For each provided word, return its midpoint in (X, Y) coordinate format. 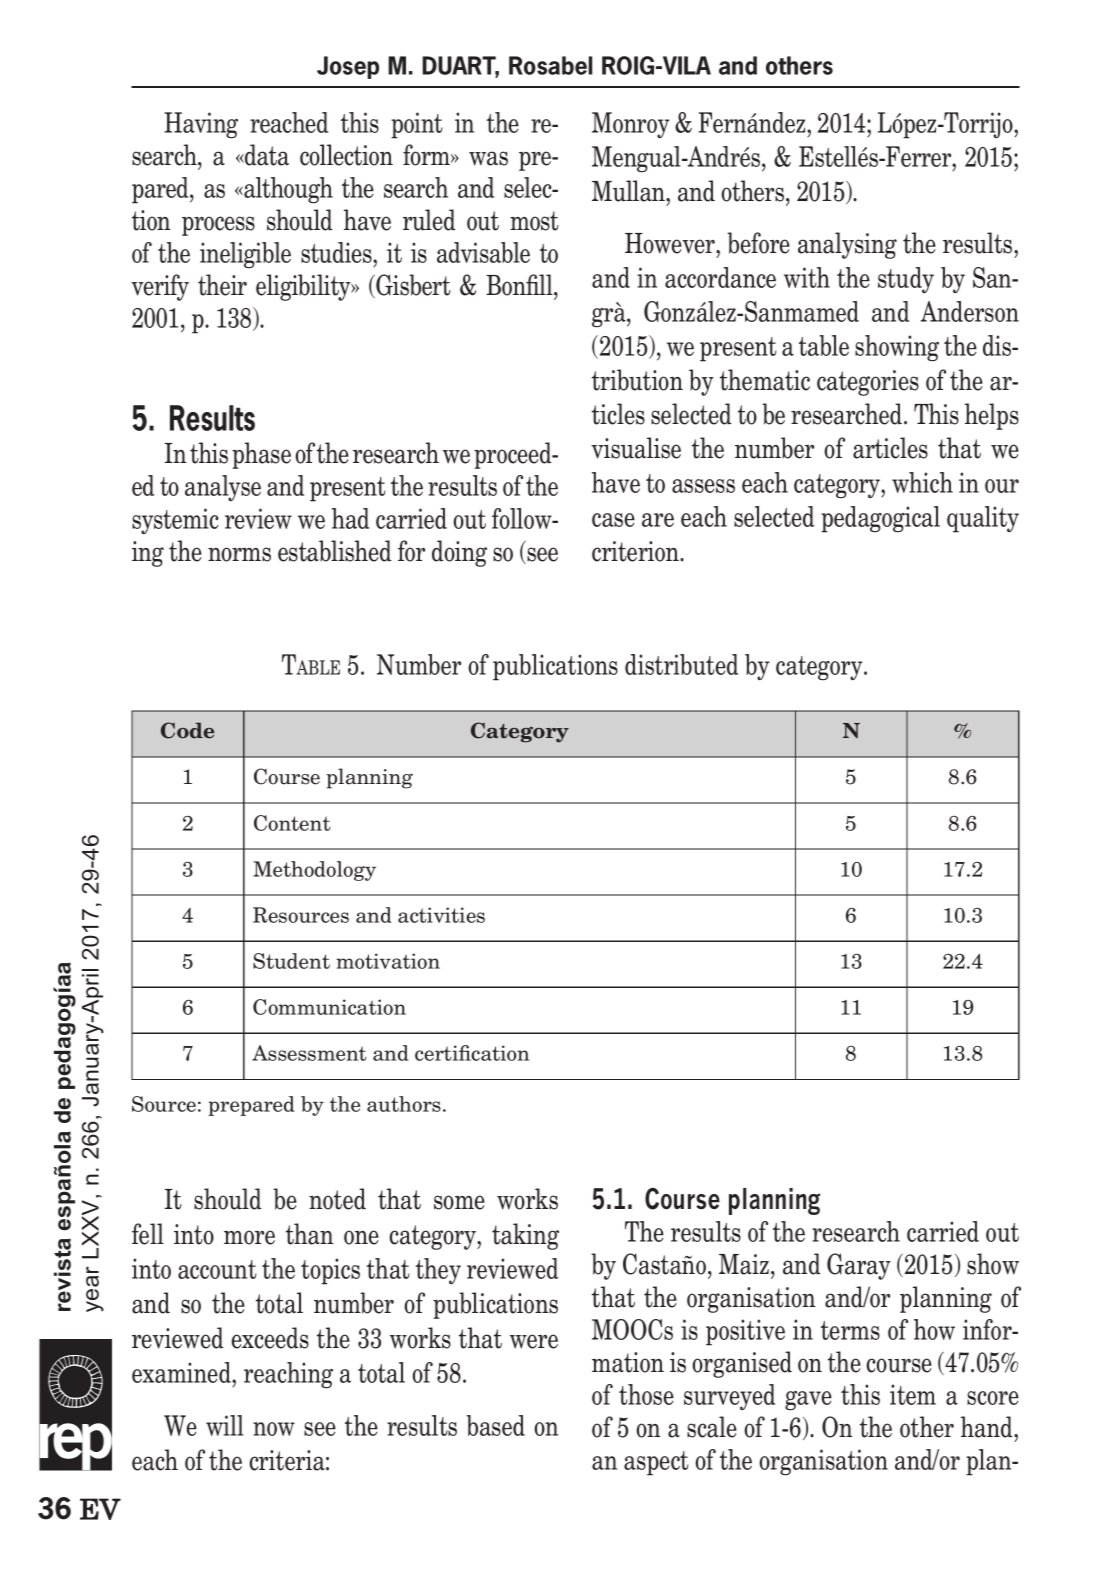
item (913, 1394)
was (488, 158)
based (495, 1425)
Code (187, 730)
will (225, 1425)
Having (201, 125)
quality (983, 519)
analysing (847, 245)
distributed (681, 664)
